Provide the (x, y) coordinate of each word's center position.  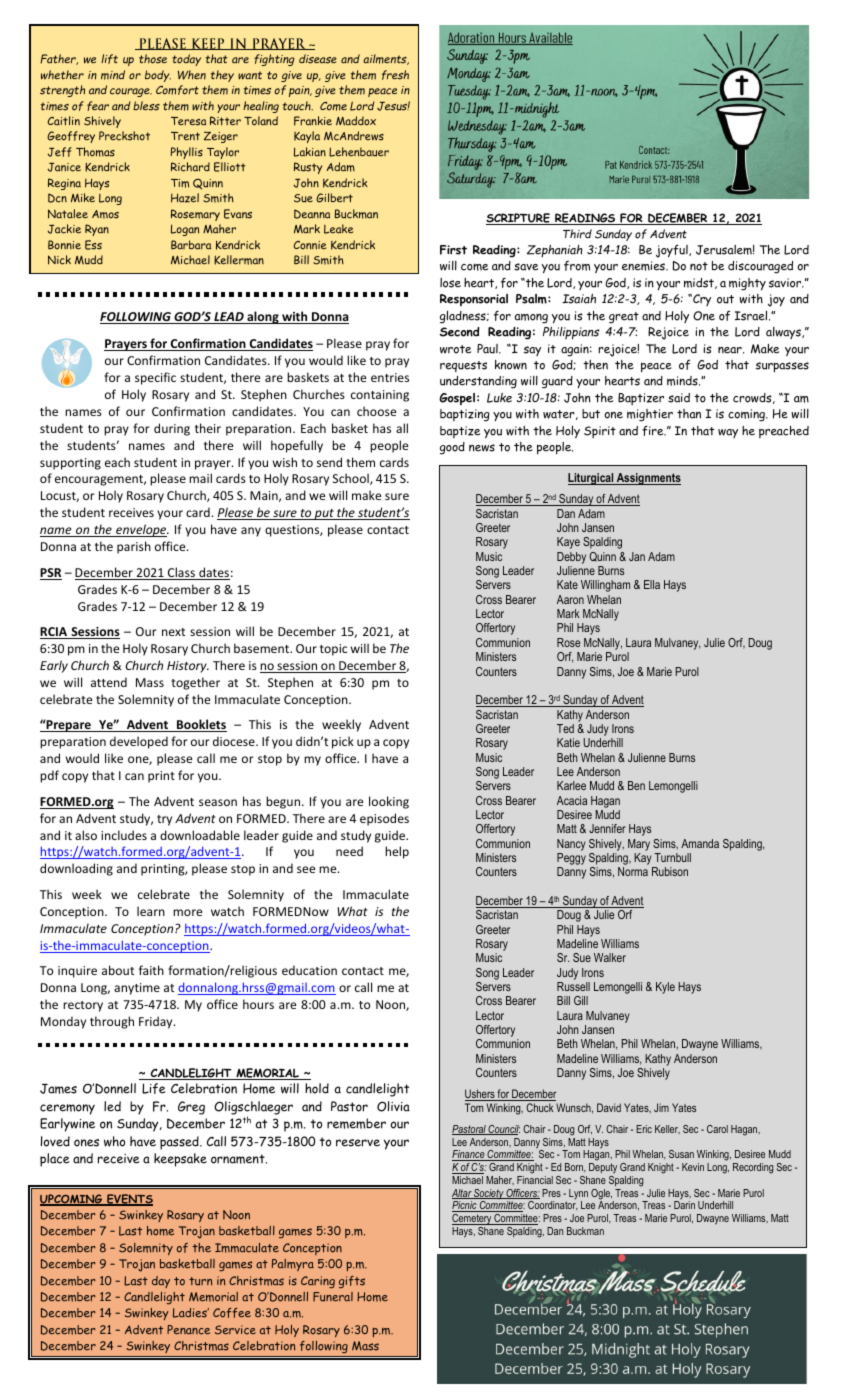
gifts (352, 1282)
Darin (684, 1205)
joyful (673, 251)
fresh (395, 75)
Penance (188, 1330)
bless (146, 106)
